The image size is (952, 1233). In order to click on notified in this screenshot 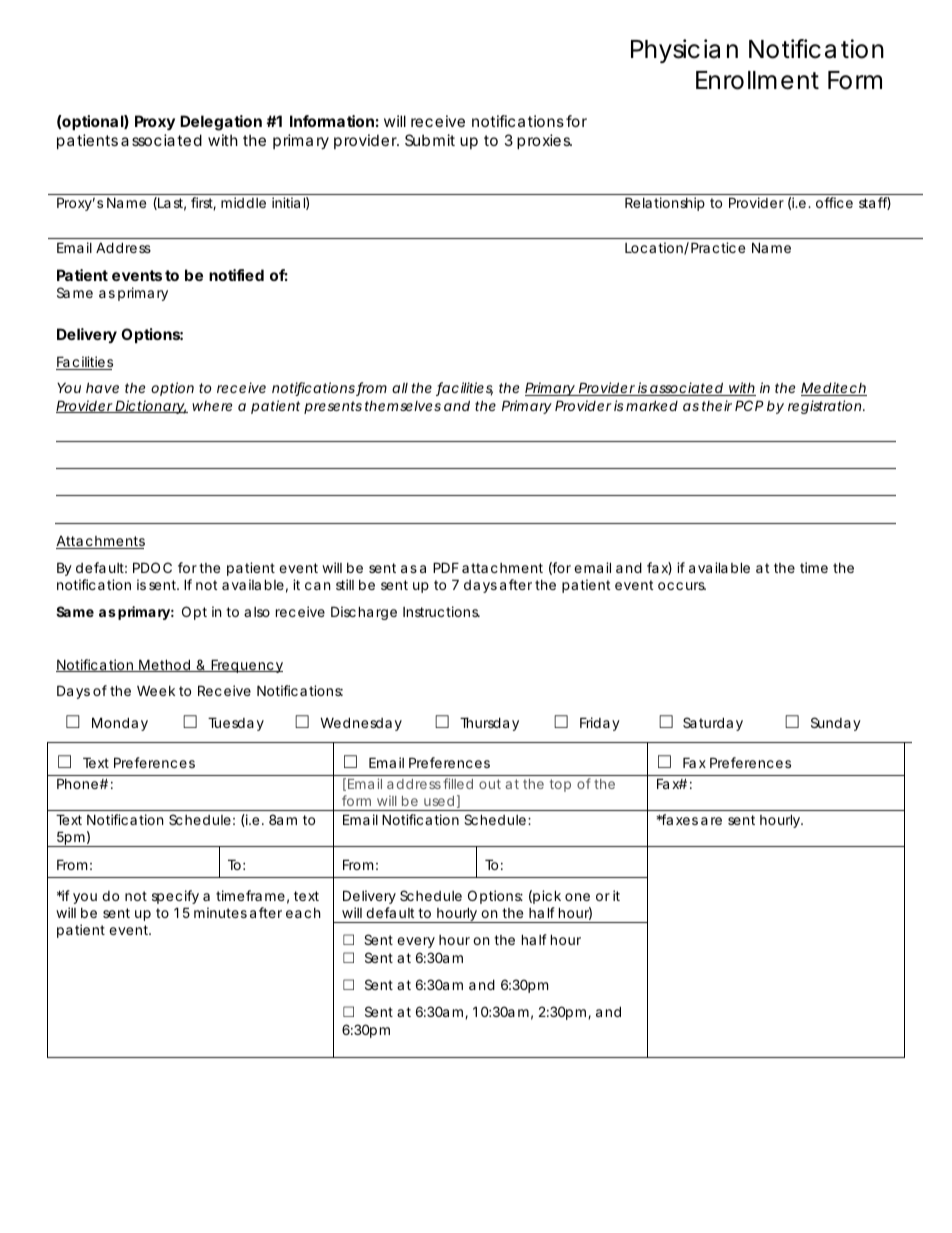, I will do `click(236, 275)`.
